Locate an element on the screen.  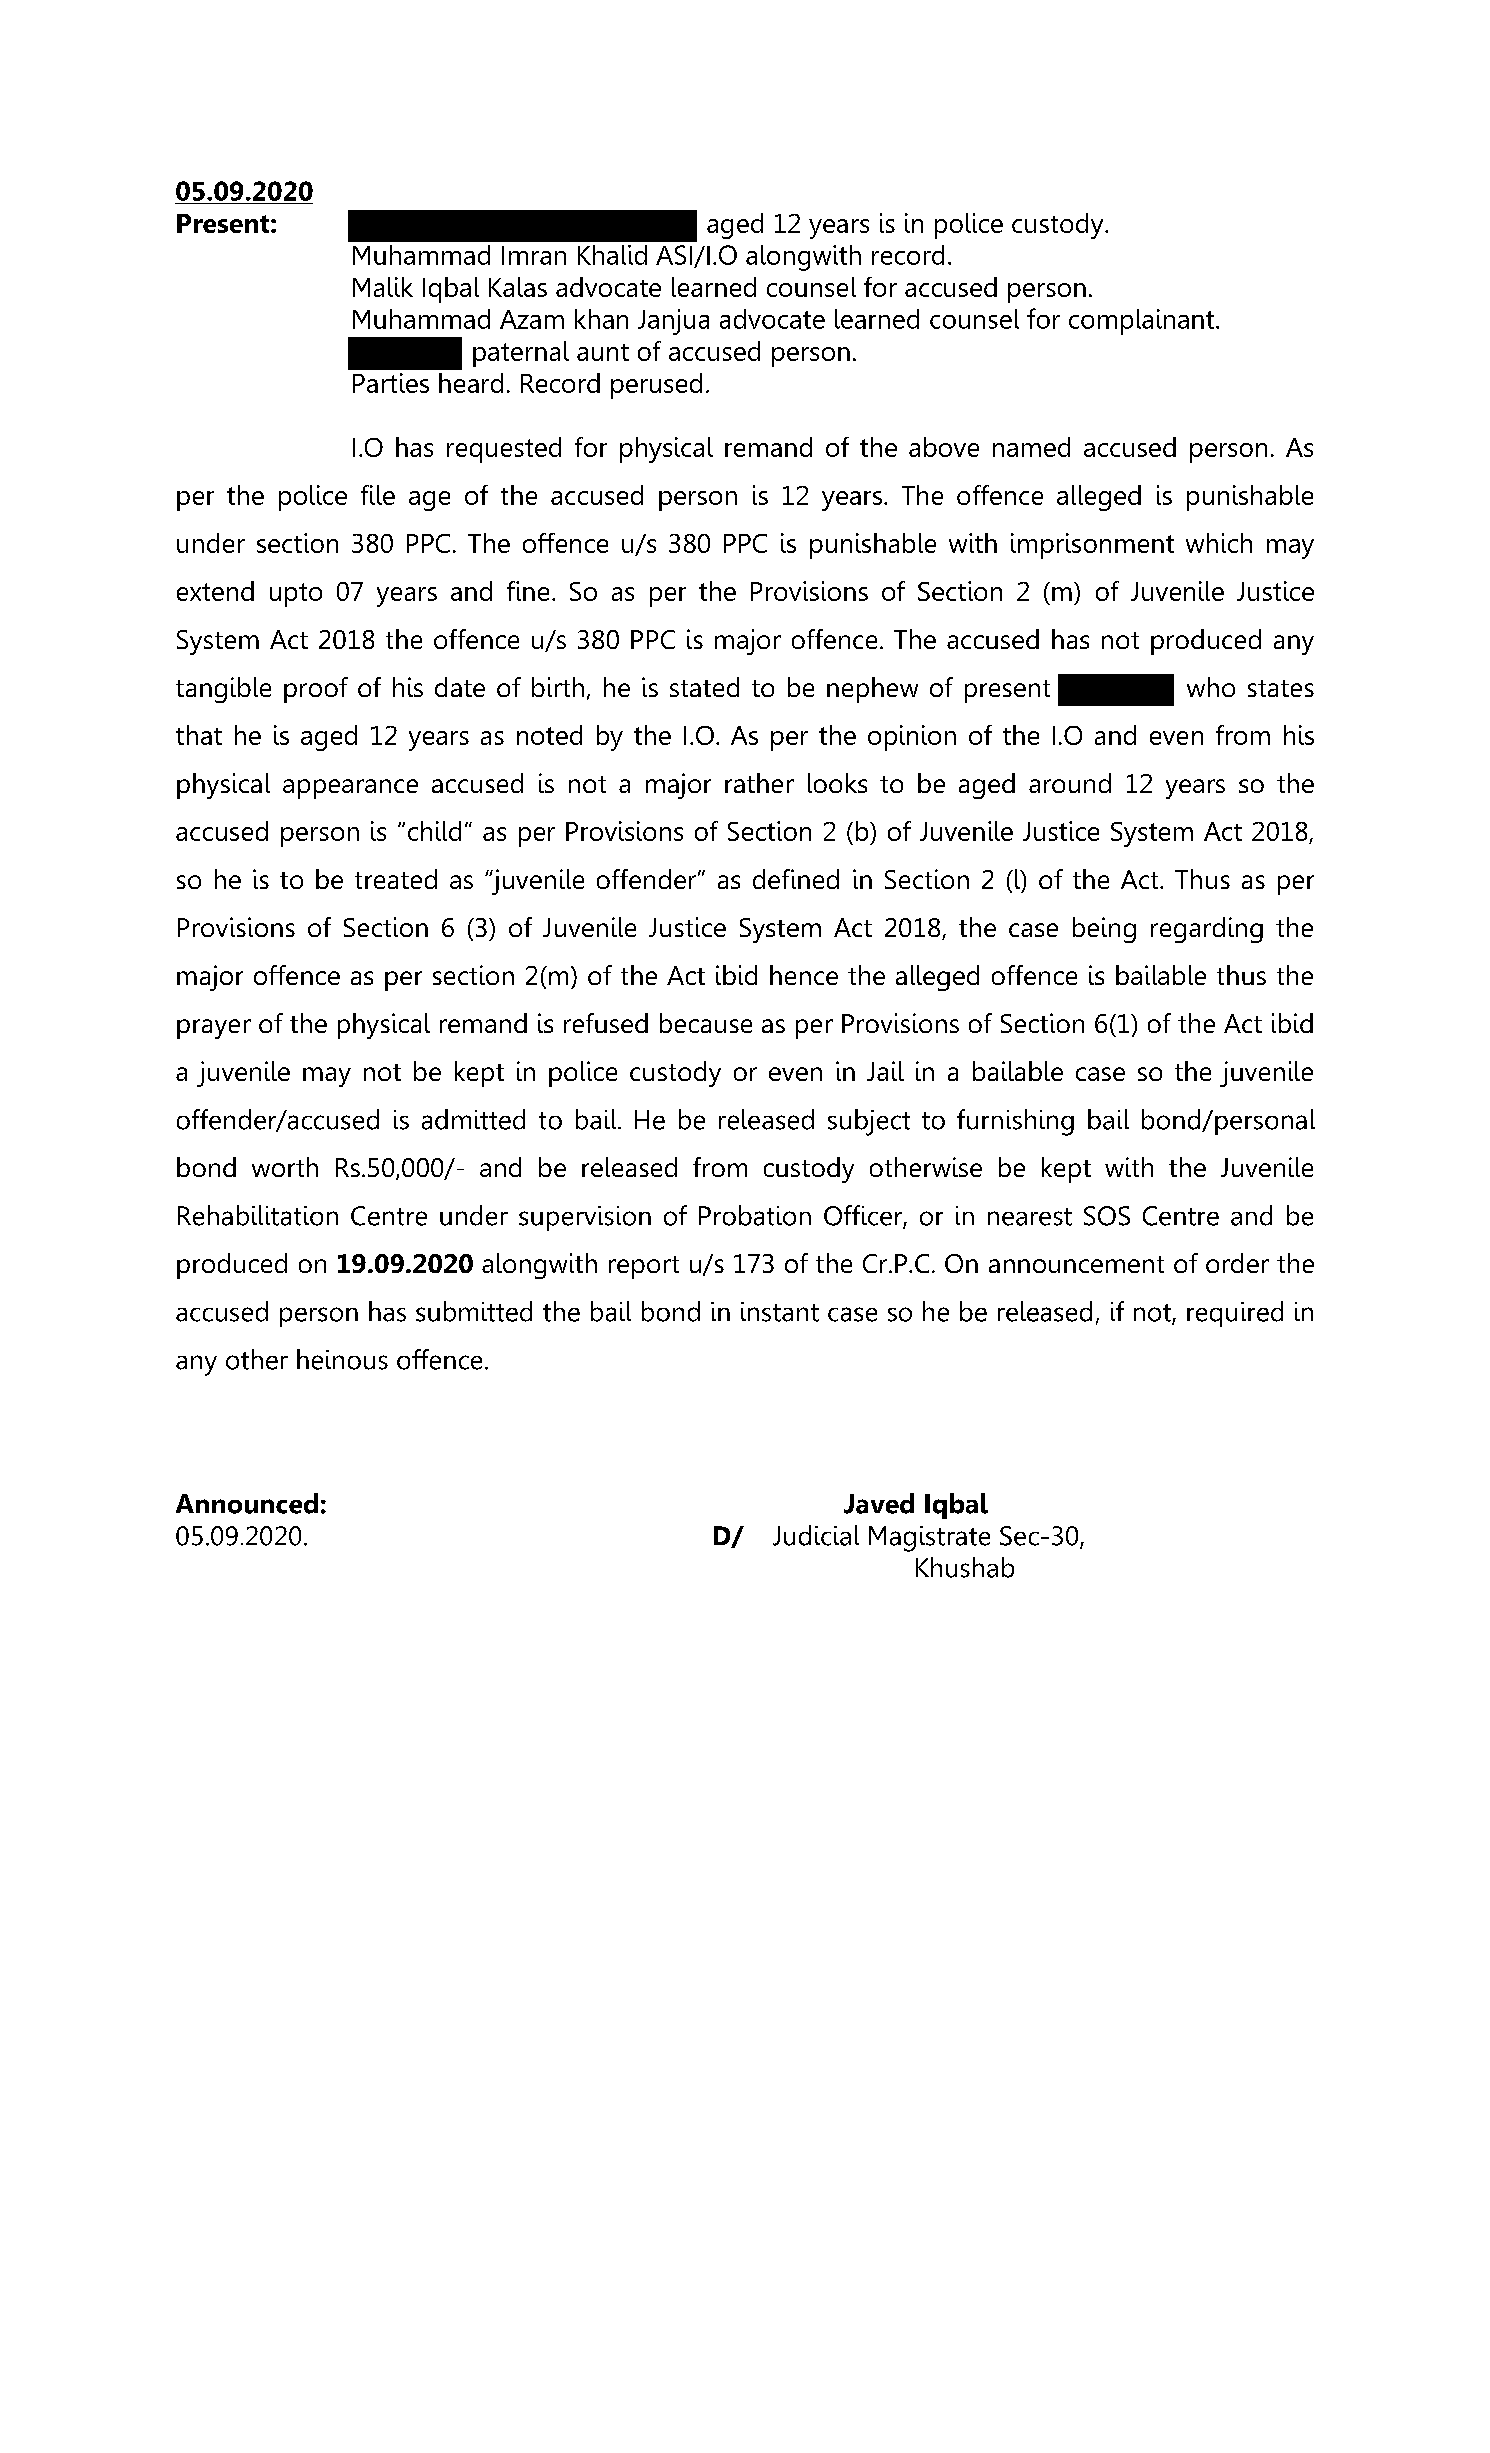
because is located at coordinates (706, 1023).
